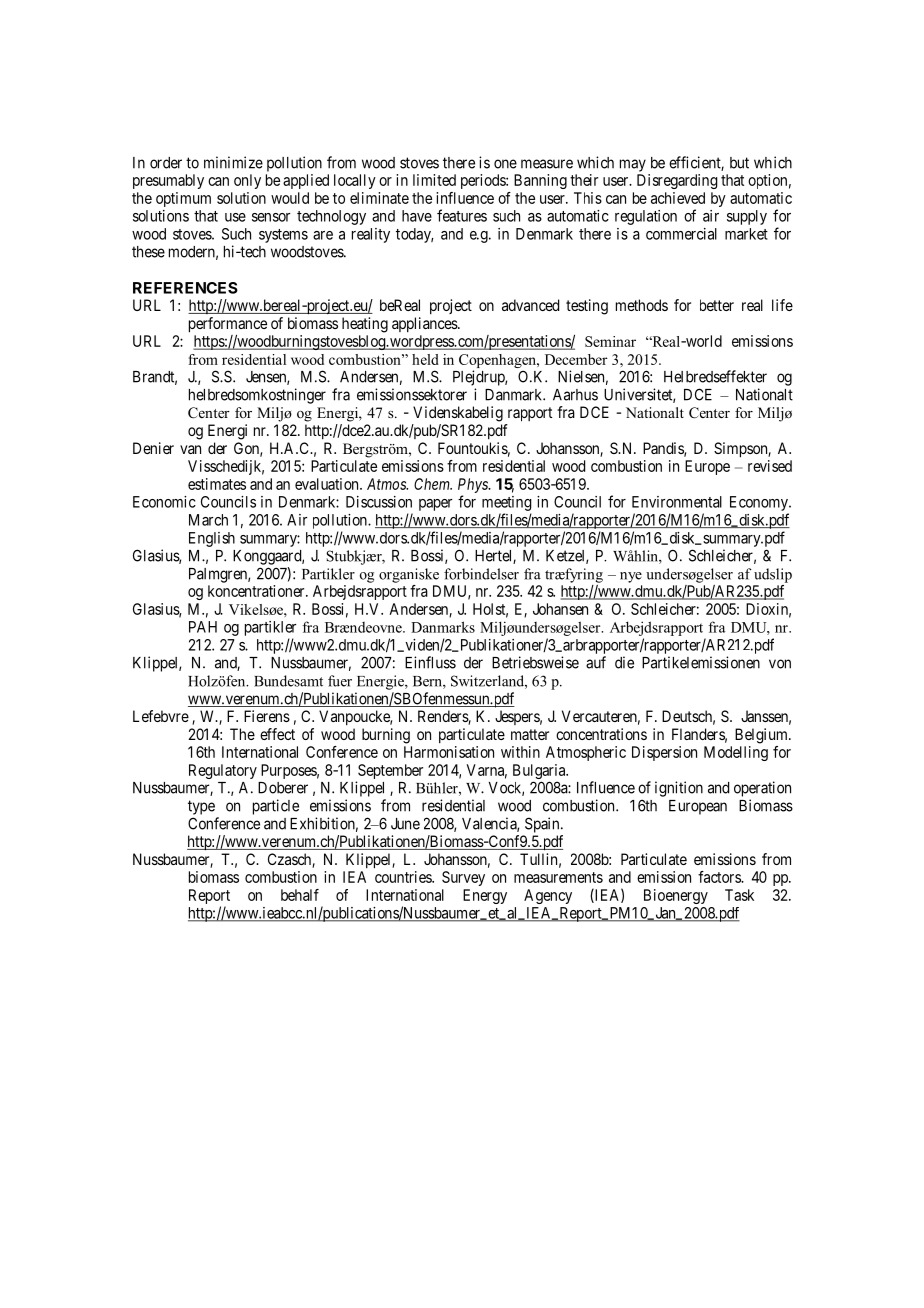  Describe the element at coordinates (300, 895) in the screenshot. I see `behalf` at that location.
